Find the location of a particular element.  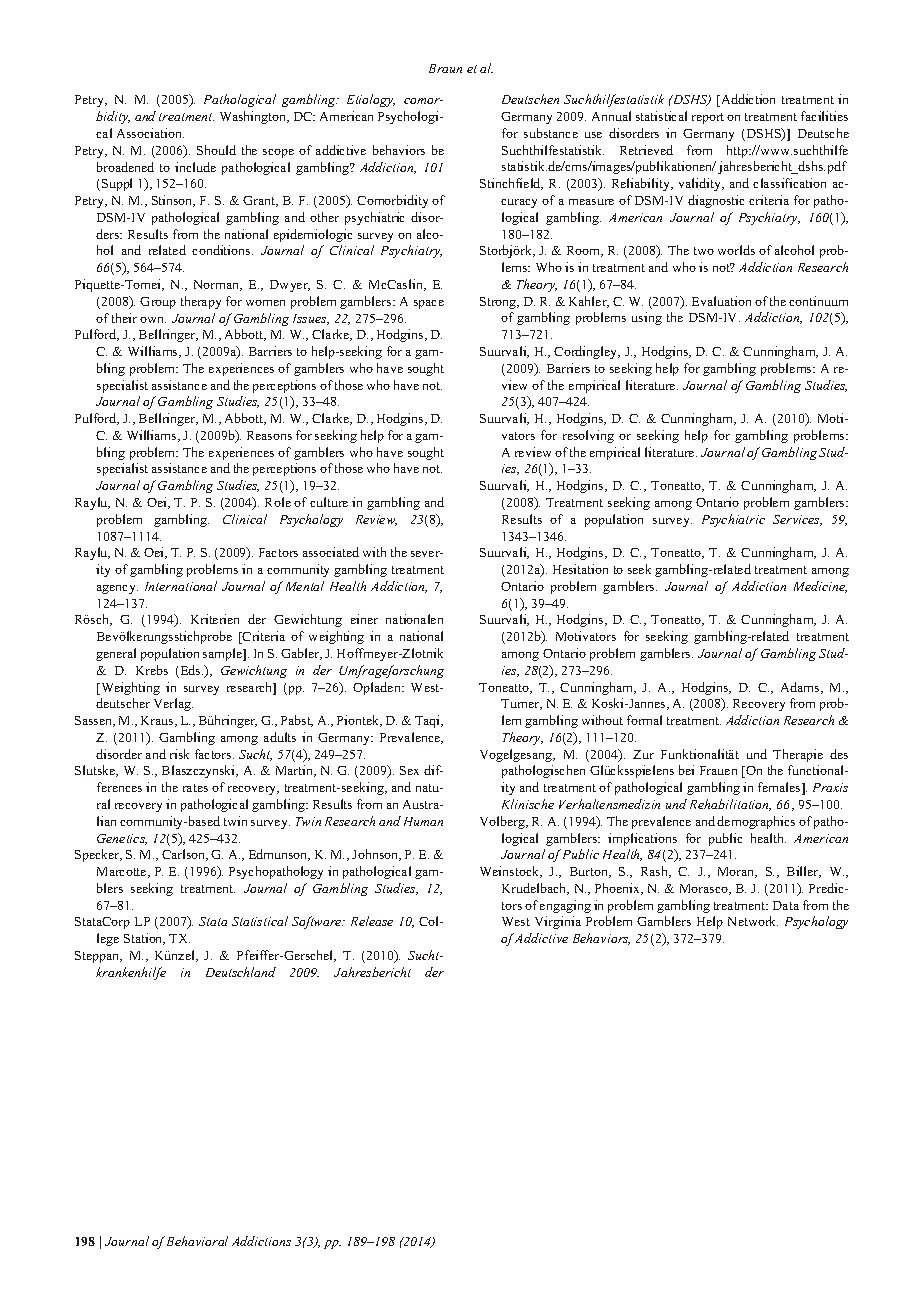

Deutschland is located at coordinates (241, 972).
